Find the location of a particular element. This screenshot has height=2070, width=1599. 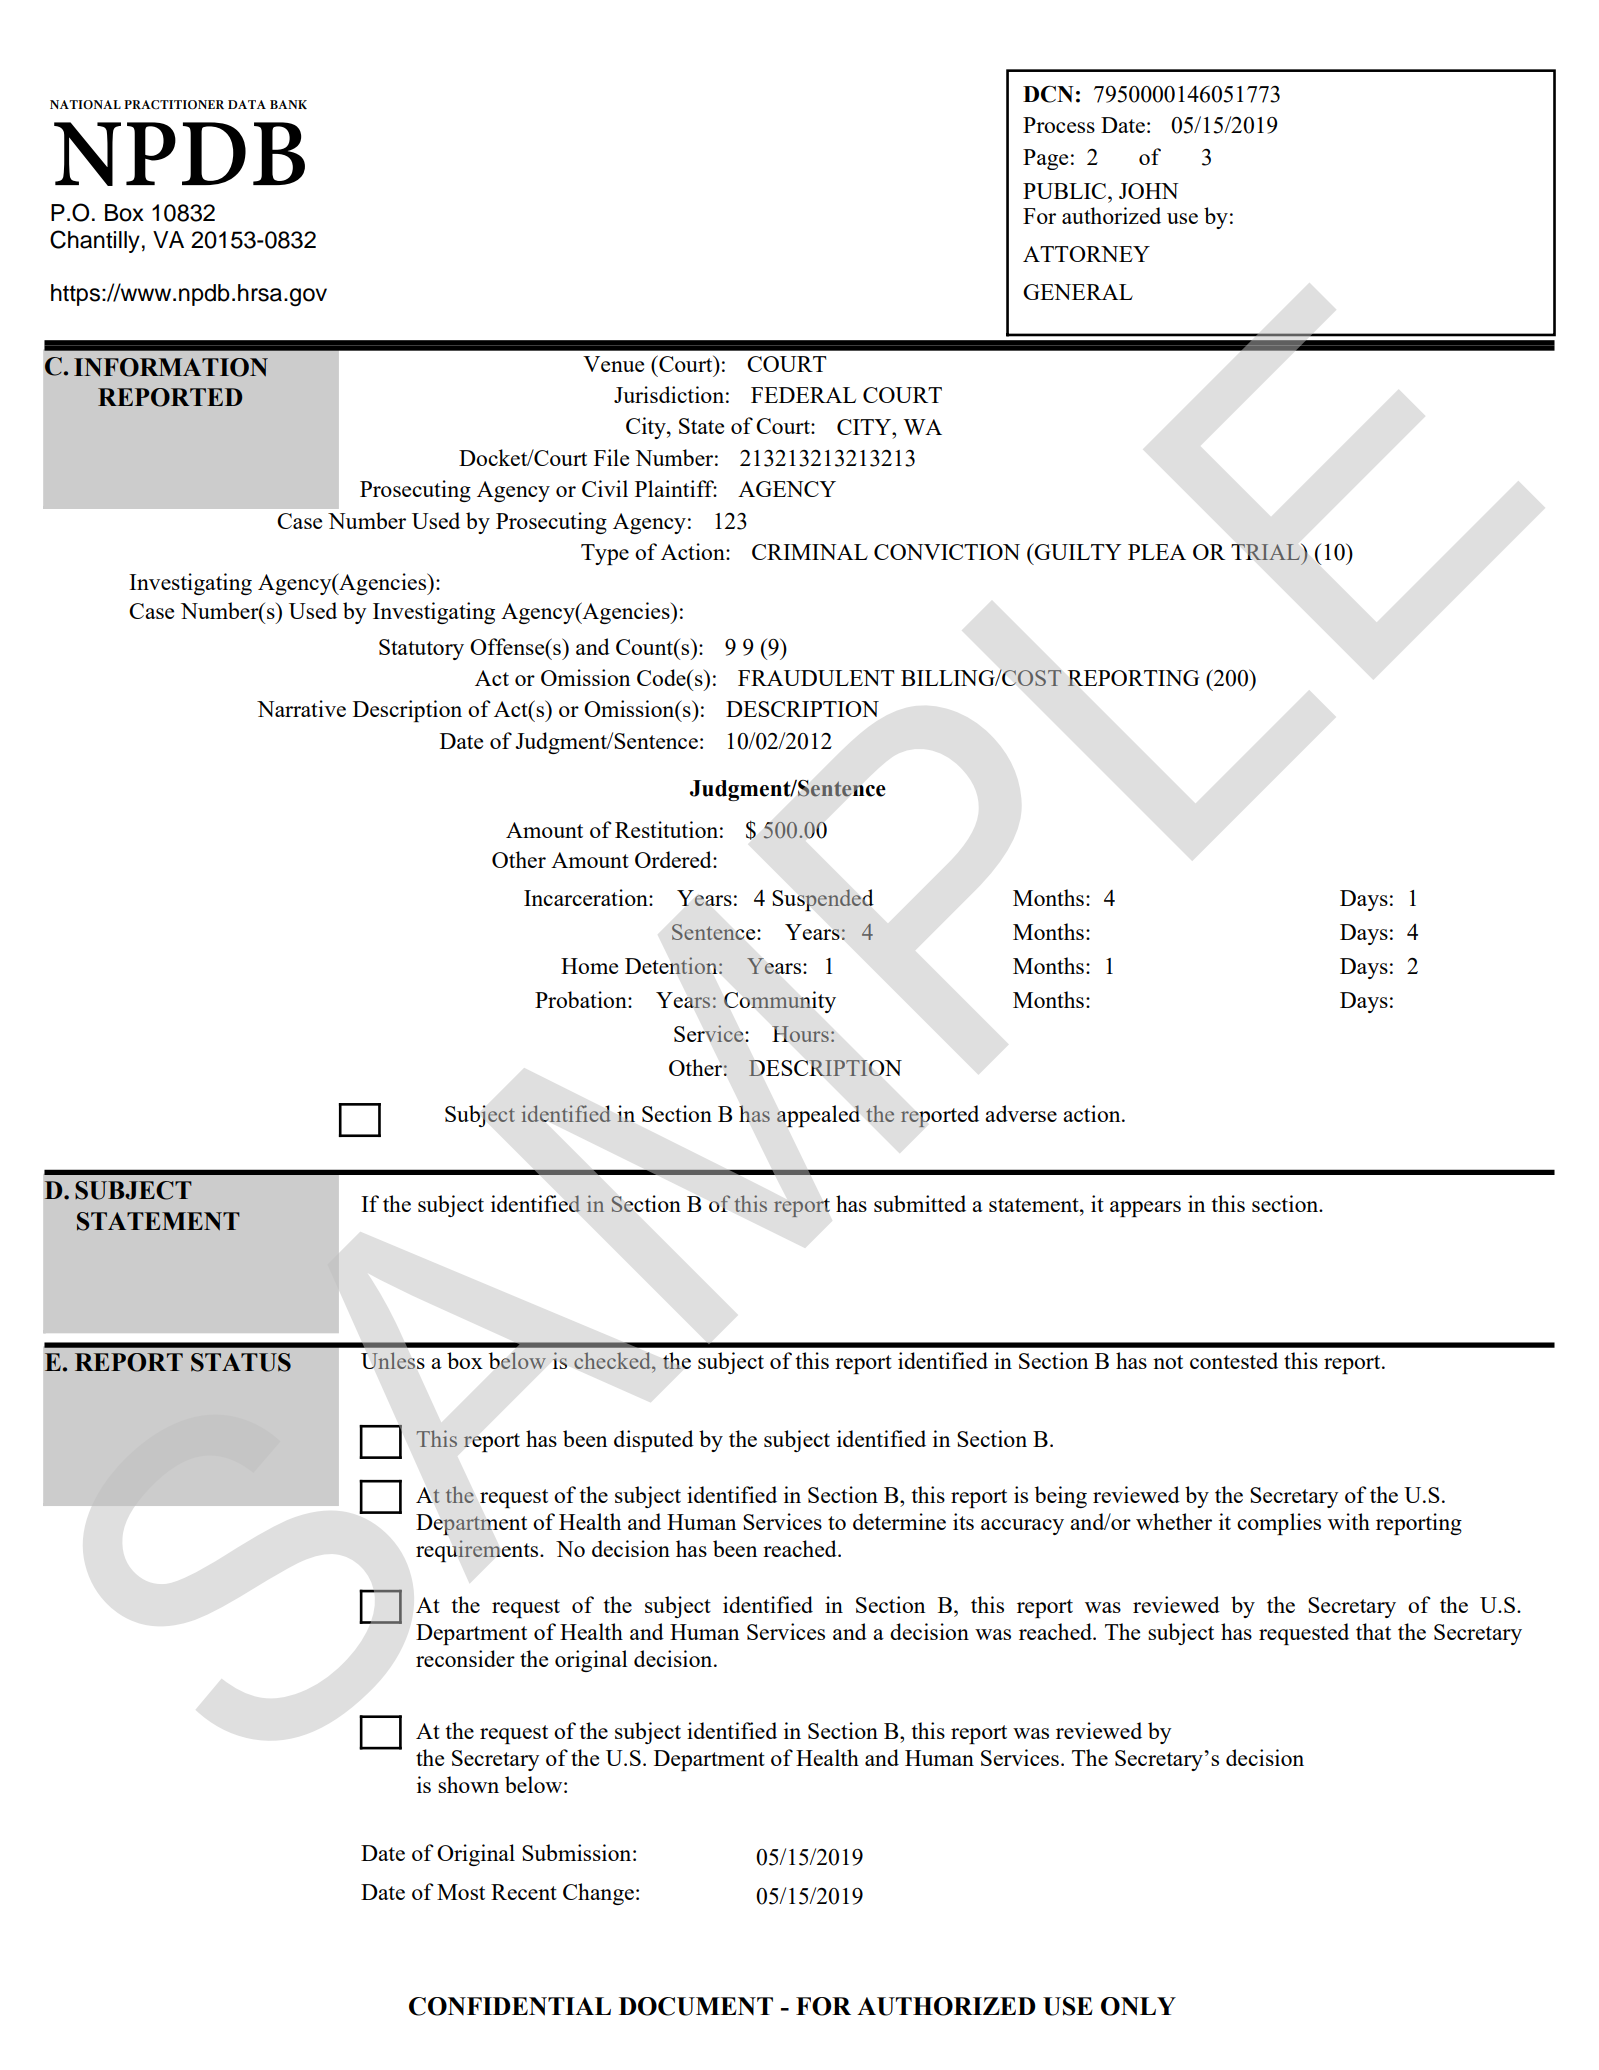

JOHN is located at coordinates (1148, 191).
